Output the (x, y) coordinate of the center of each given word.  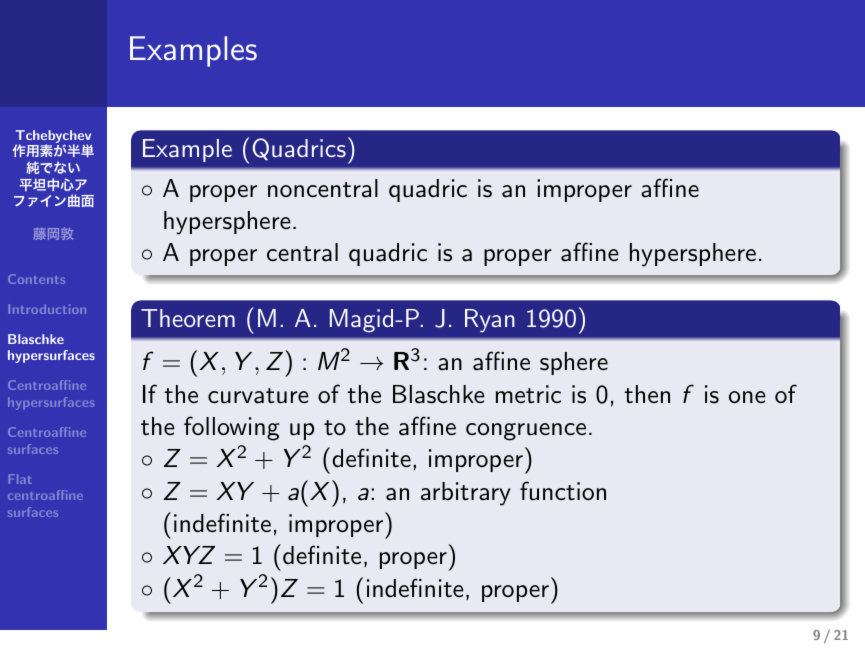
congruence (526, 432)
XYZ (189, 555)
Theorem (188, 318)
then (647, 394)
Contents (36, 279)
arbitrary (466, 494)
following (232, 428)
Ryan (490, 321)
